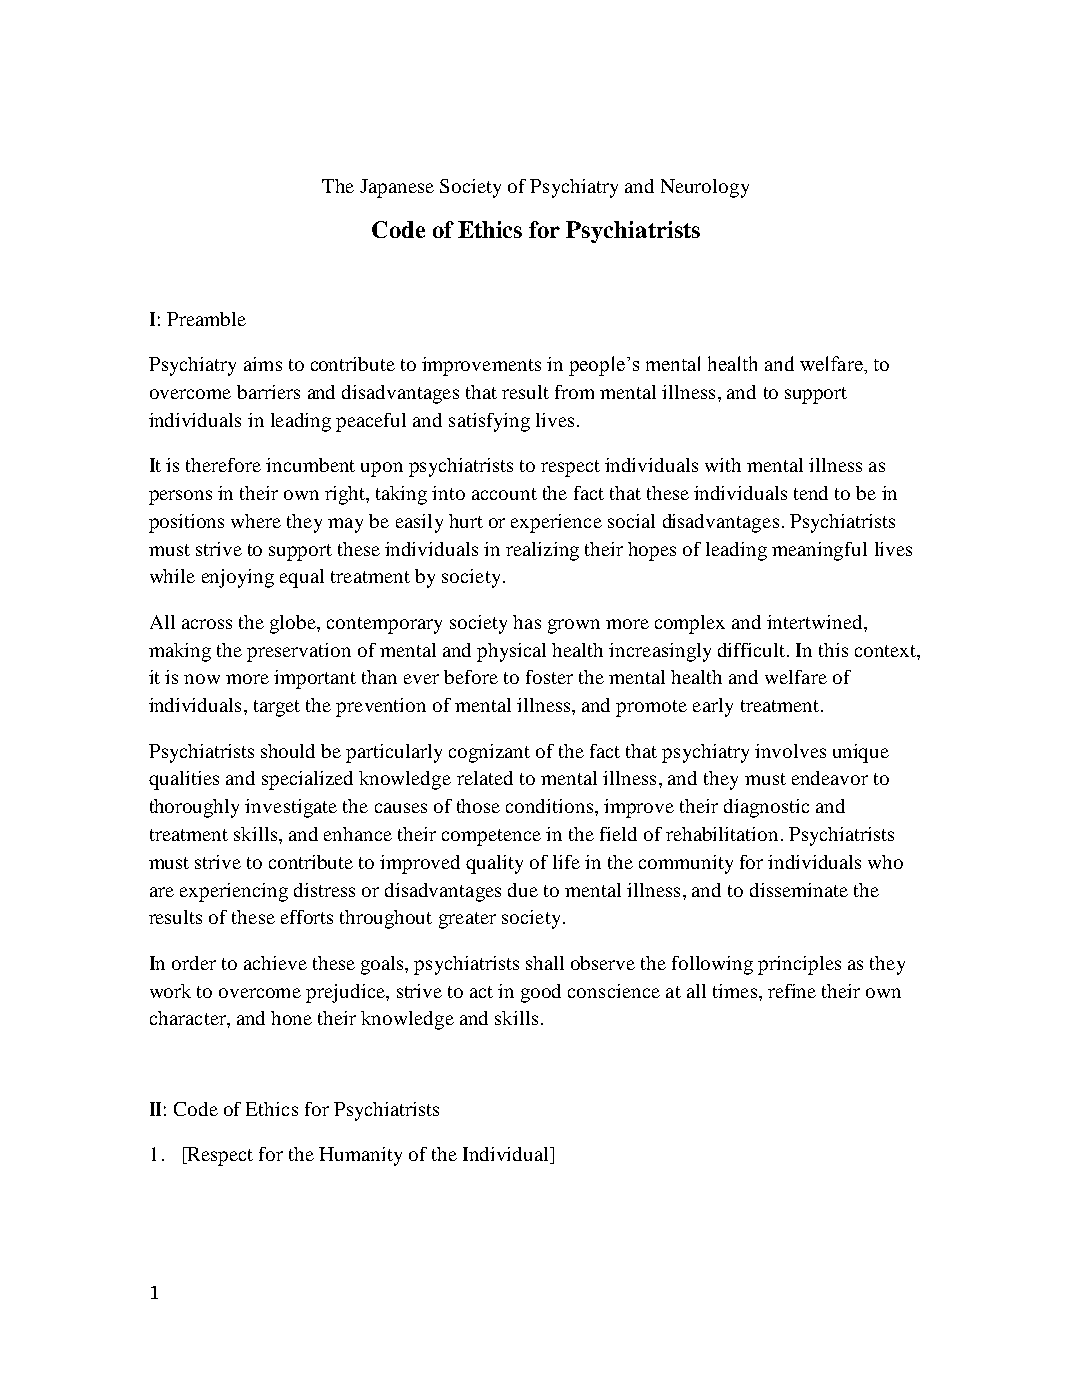  I want to click on Humanity, so click(360, 1156).
